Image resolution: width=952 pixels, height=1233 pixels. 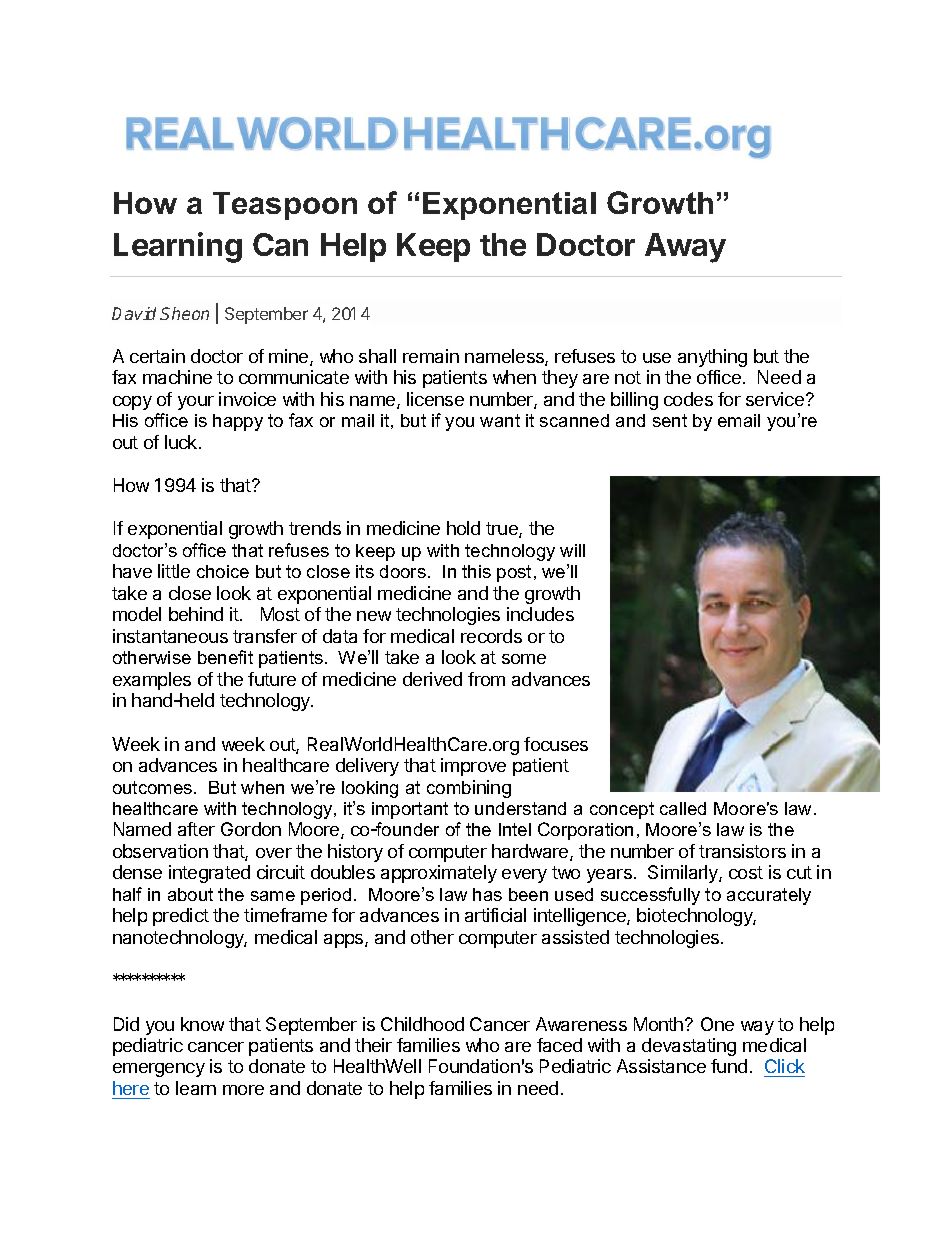 What do you see at coordinates (134, 313) in the document?
I see `David` at bounding box center [134, 313].
